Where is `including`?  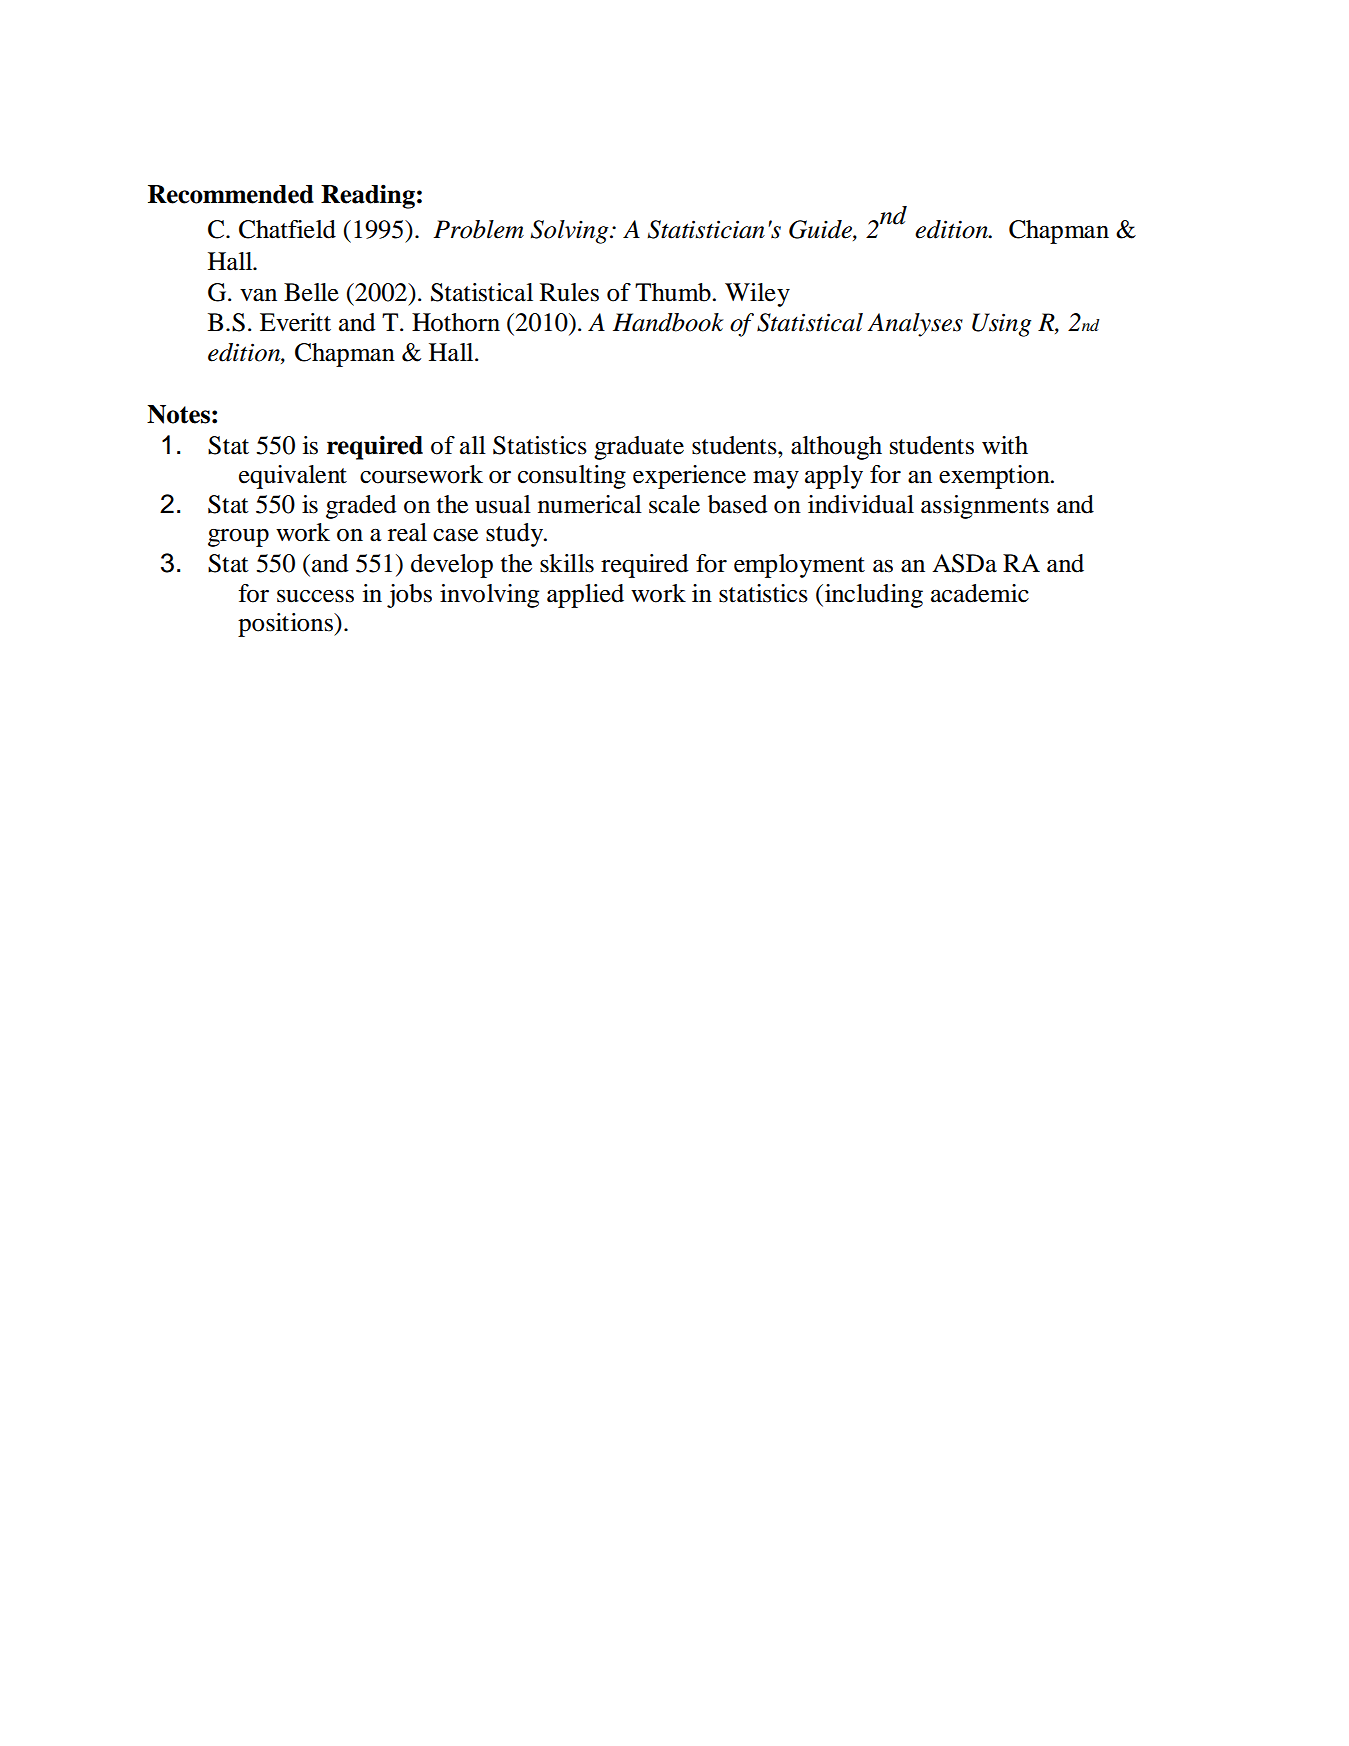 including is located at coordinates (874, 596).
